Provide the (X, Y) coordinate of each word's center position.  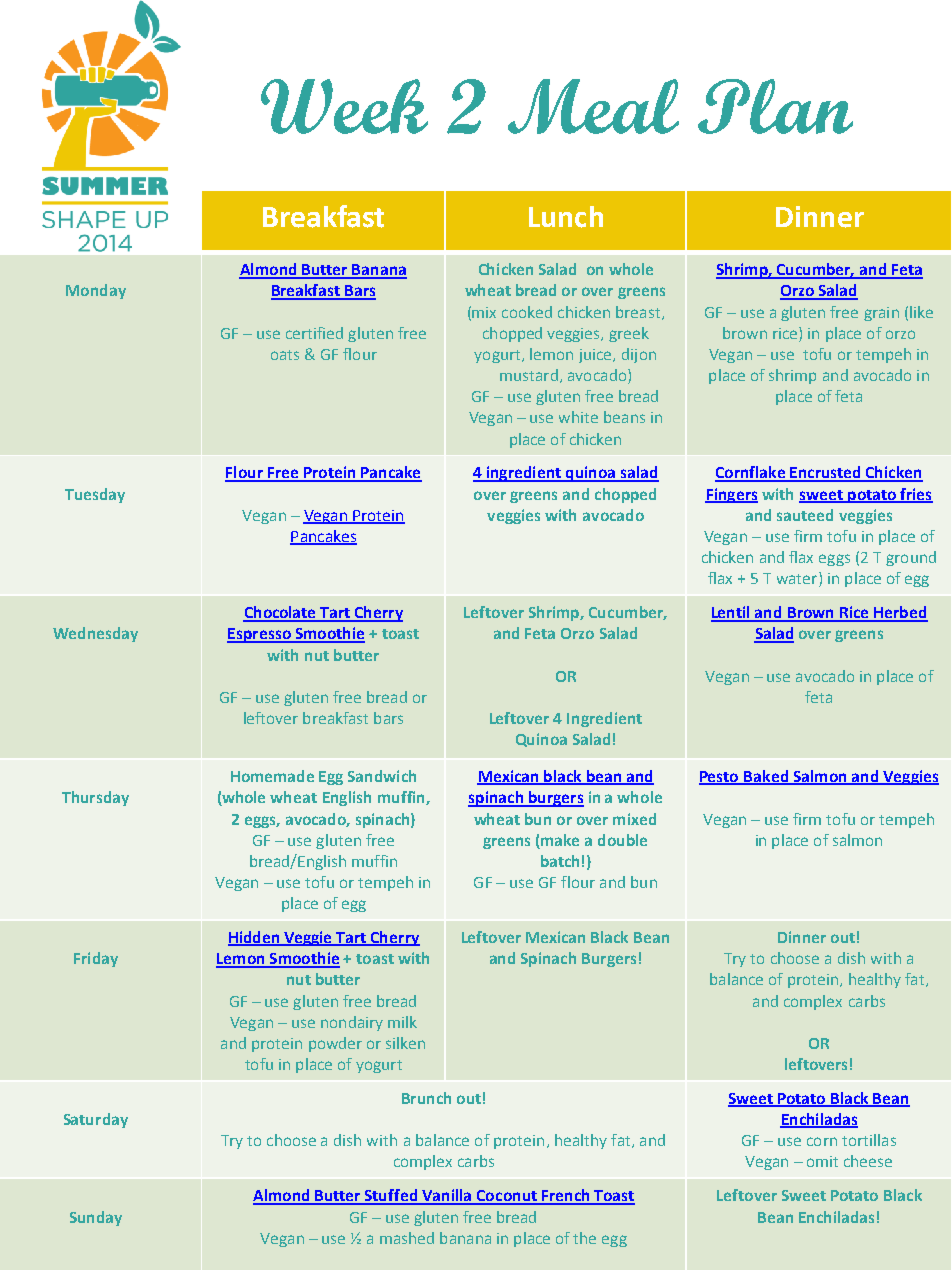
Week (344, 106)
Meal (593, 106)
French (566, 1196)
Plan (775, 106)
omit (822, 1161)
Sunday (96, 1218)
